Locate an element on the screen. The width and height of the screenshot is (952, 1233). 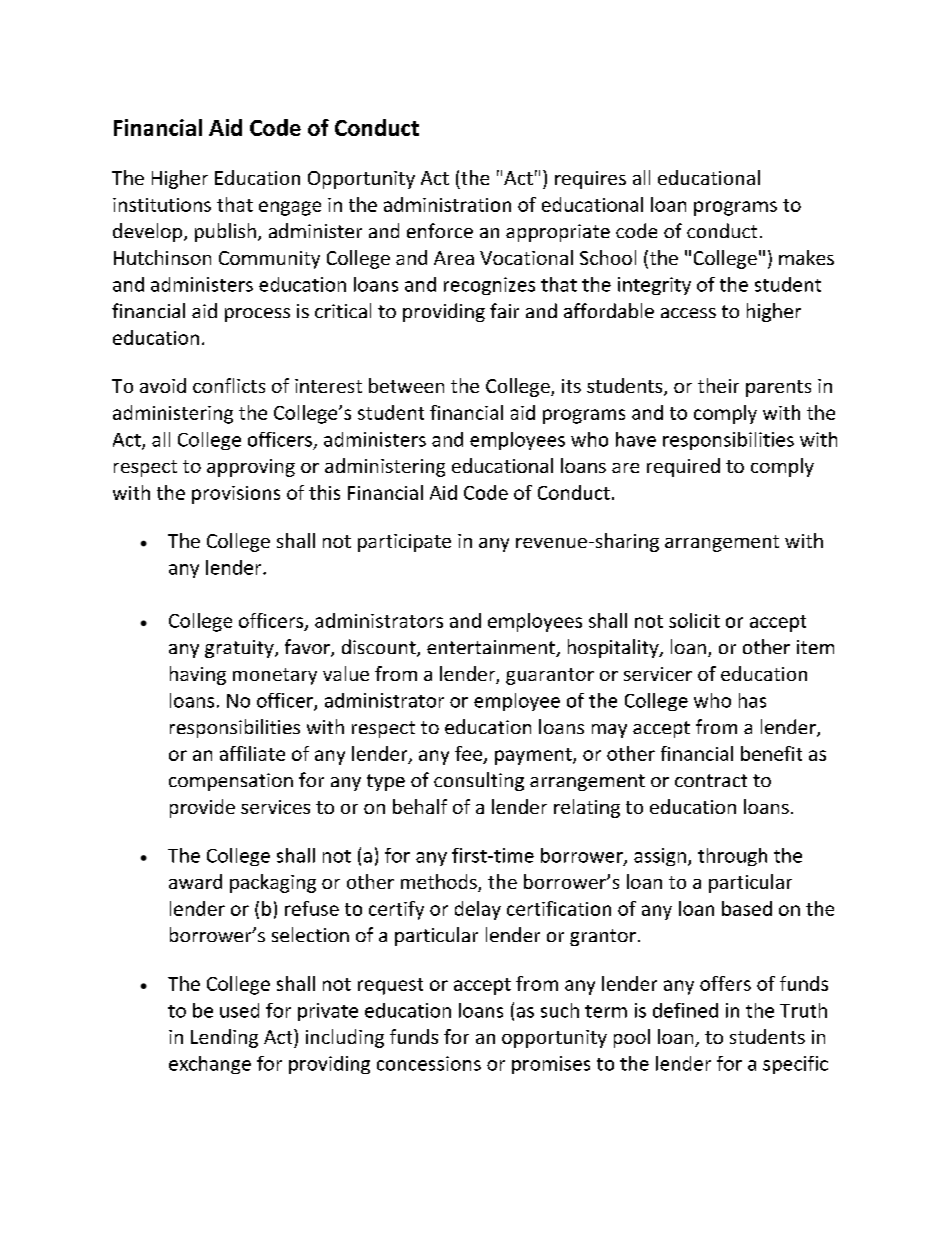
gratuity is located at coordinates (240, 649).
